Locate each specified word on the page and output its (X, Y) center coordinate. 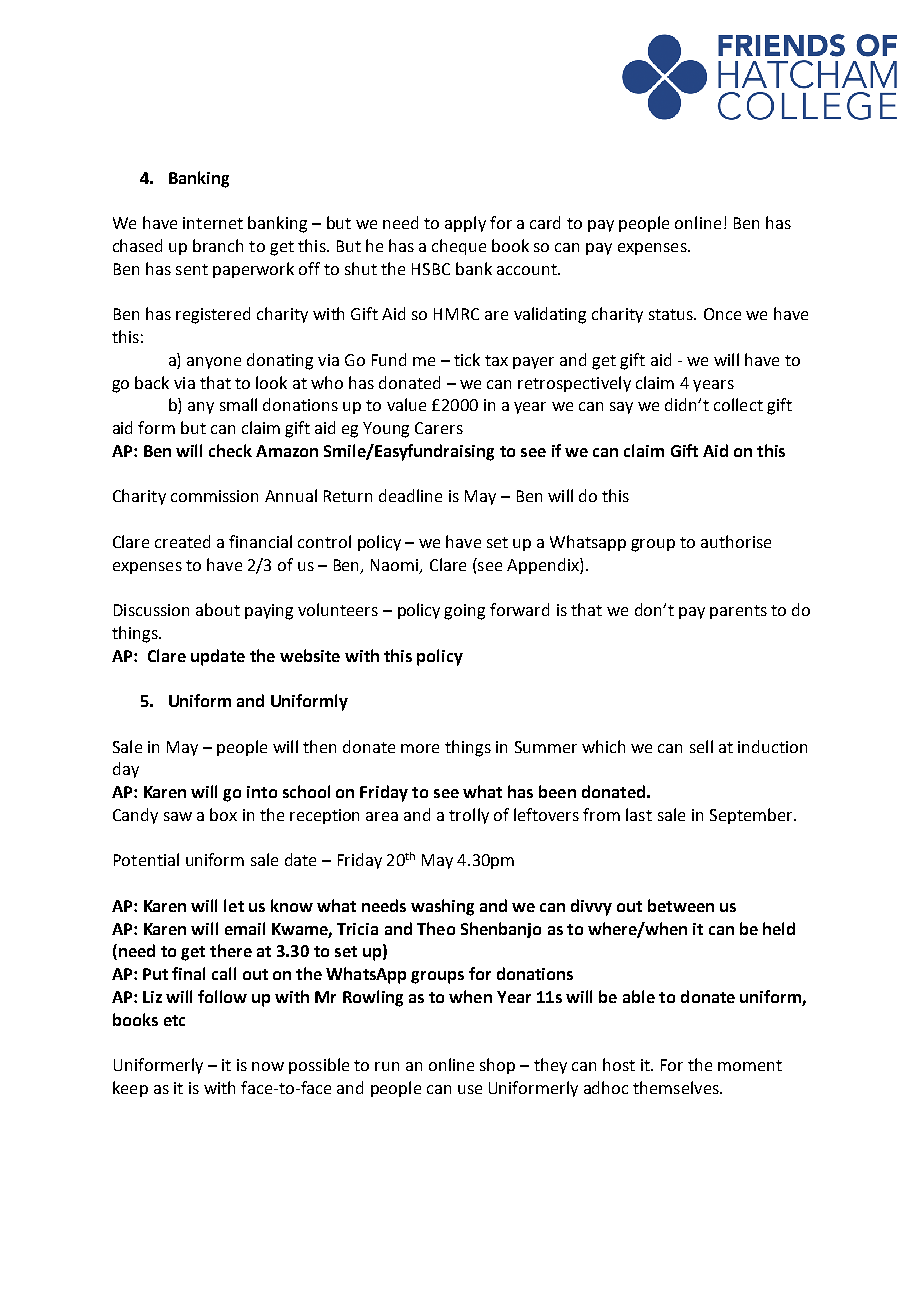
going (464, 612)
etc (174, 1020)
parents (738, 612)
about (218, 609)
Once (722, 314)
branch (218, 245)
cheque (459, 247)
